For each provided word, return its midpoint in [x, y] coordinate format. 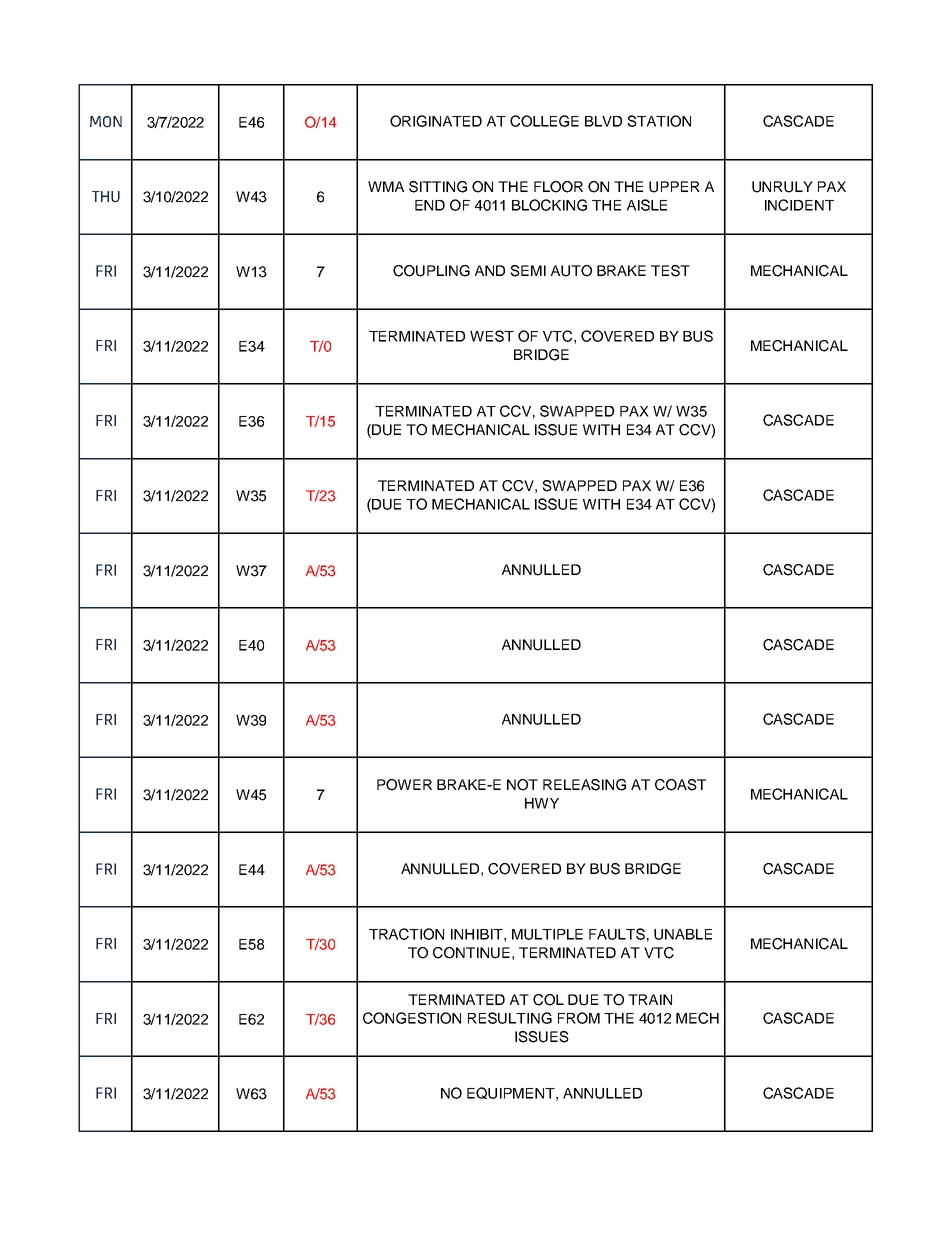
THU [106, 197]
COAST [680, 785]
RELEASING [584, 785]
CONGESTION [412, 1018]
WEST [492, 336]
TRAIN [650, 999]
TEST [670, 271]
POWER [404, 785]
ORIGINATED [436, 121]
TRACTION [406, 934]
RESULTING [510, 1018]
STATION [659, 121]
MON [106, 122]
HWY [542, 803]
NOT [522, 785]
